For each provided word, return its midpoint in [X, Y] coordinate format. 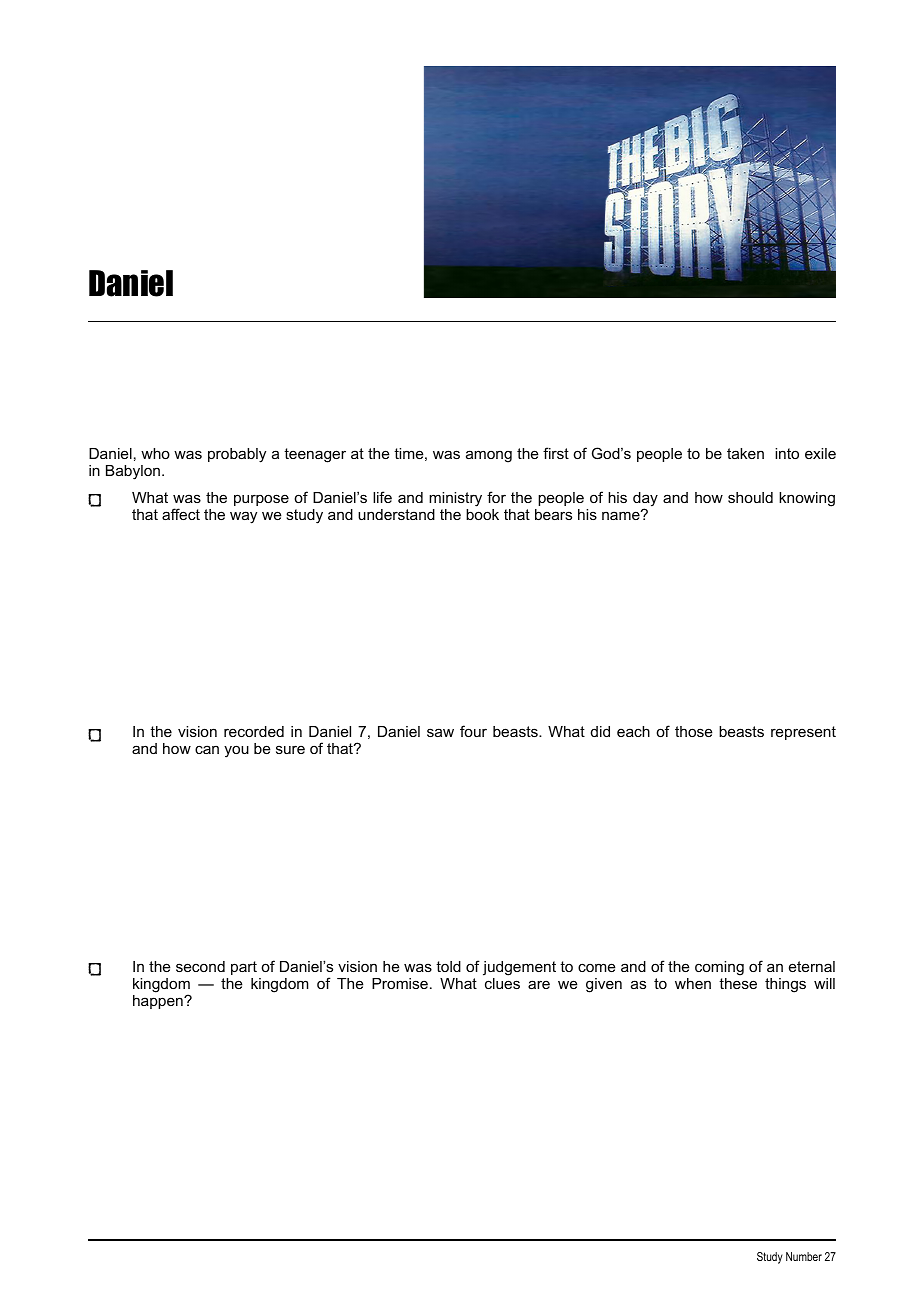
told [448, 966]
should [750, 497]
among [489, 456]
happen [159, 1002]
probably [237, 455]
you [236, 751]
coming [719, 968]
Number [804, 1256]
